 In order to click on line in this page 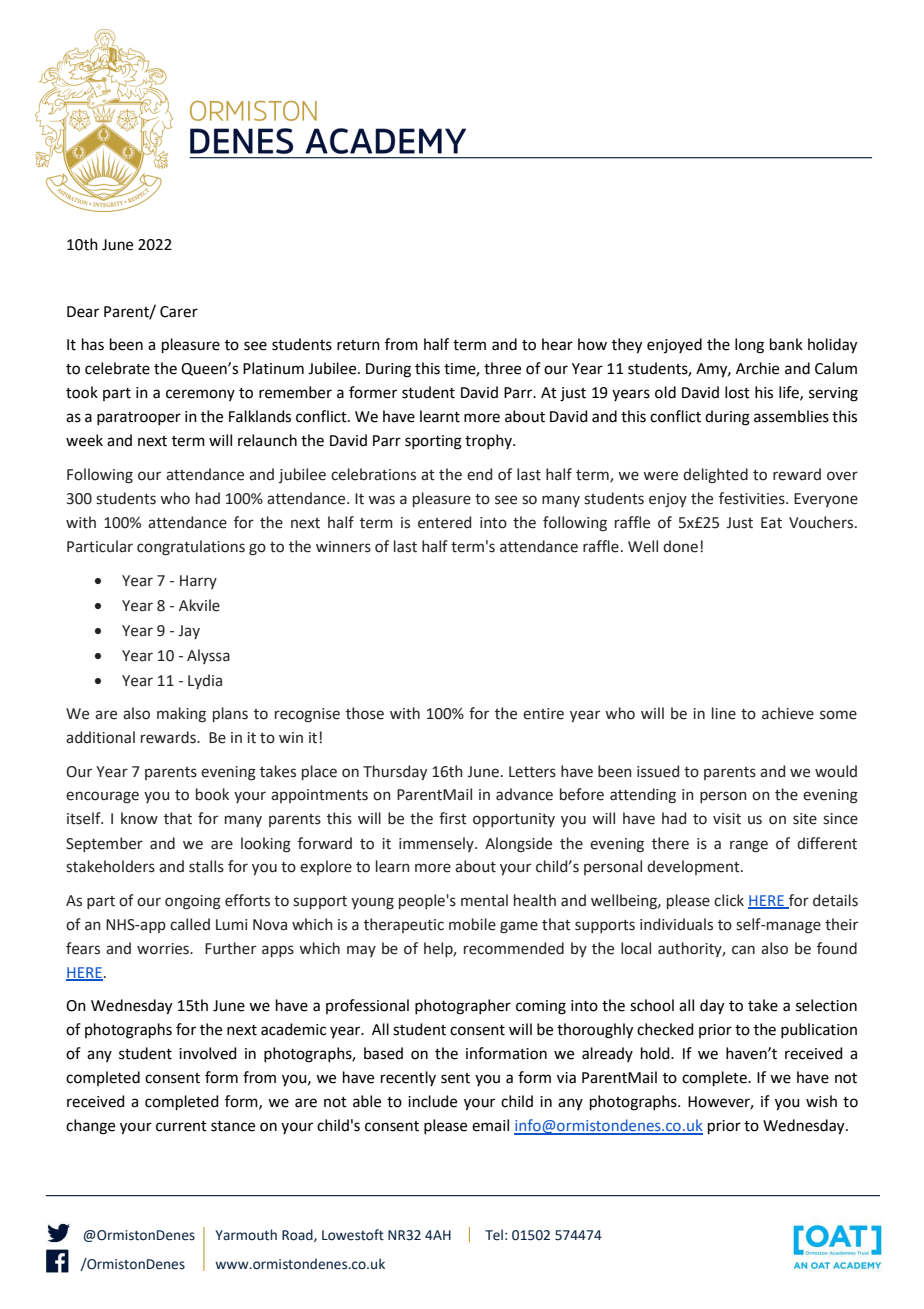, I will do `click(724, 713)`.
